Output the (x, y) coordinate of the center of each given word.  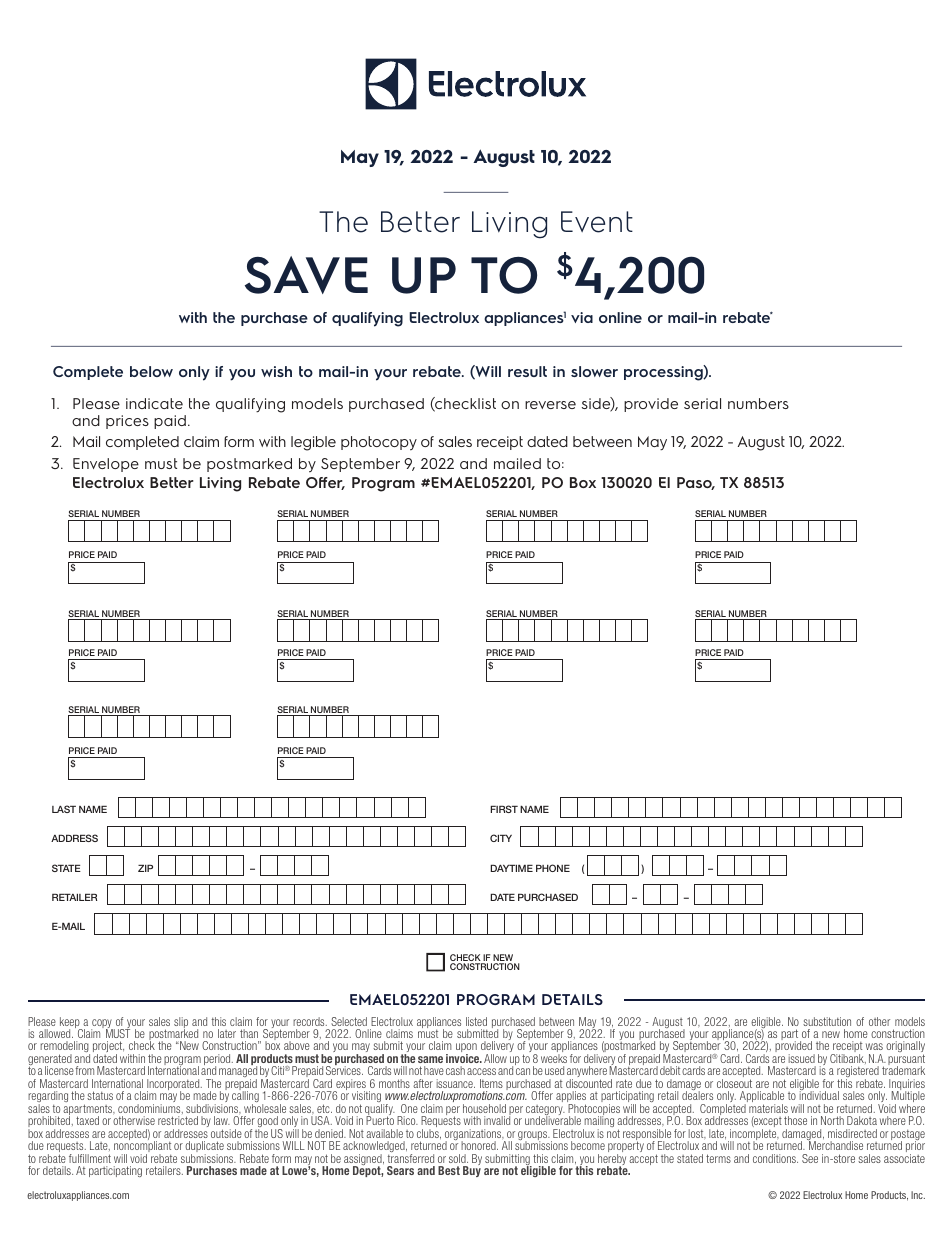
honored (479, 1145)
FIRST (504, 809)
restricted (178, 1120)
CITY (501, 838)
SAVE (306, 275)
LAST (64, 809)
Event (597, 222)
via (582, 317)
